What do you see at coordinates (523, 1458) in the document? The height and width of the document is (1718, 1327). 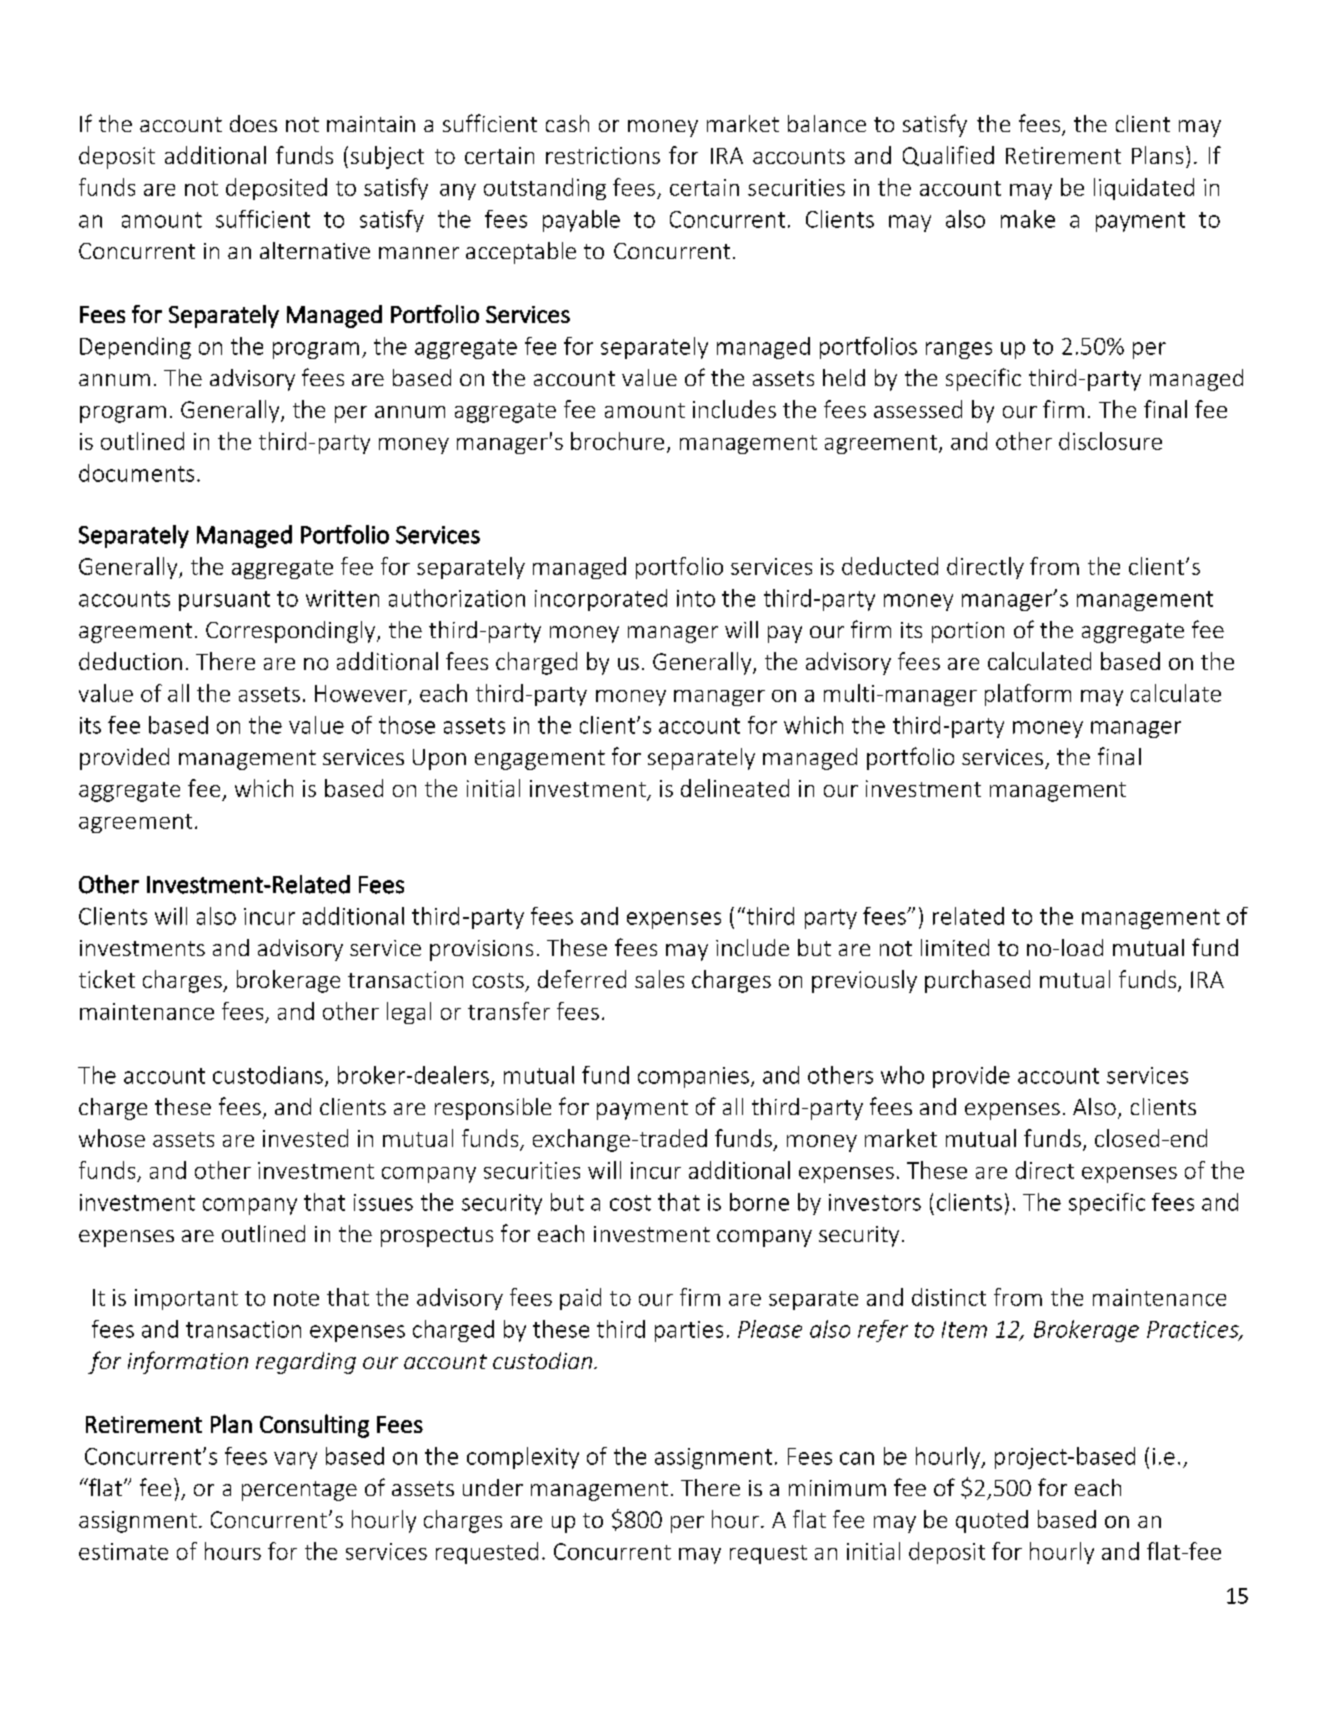 I see `complexity` at bounding box center [523, 1458].
